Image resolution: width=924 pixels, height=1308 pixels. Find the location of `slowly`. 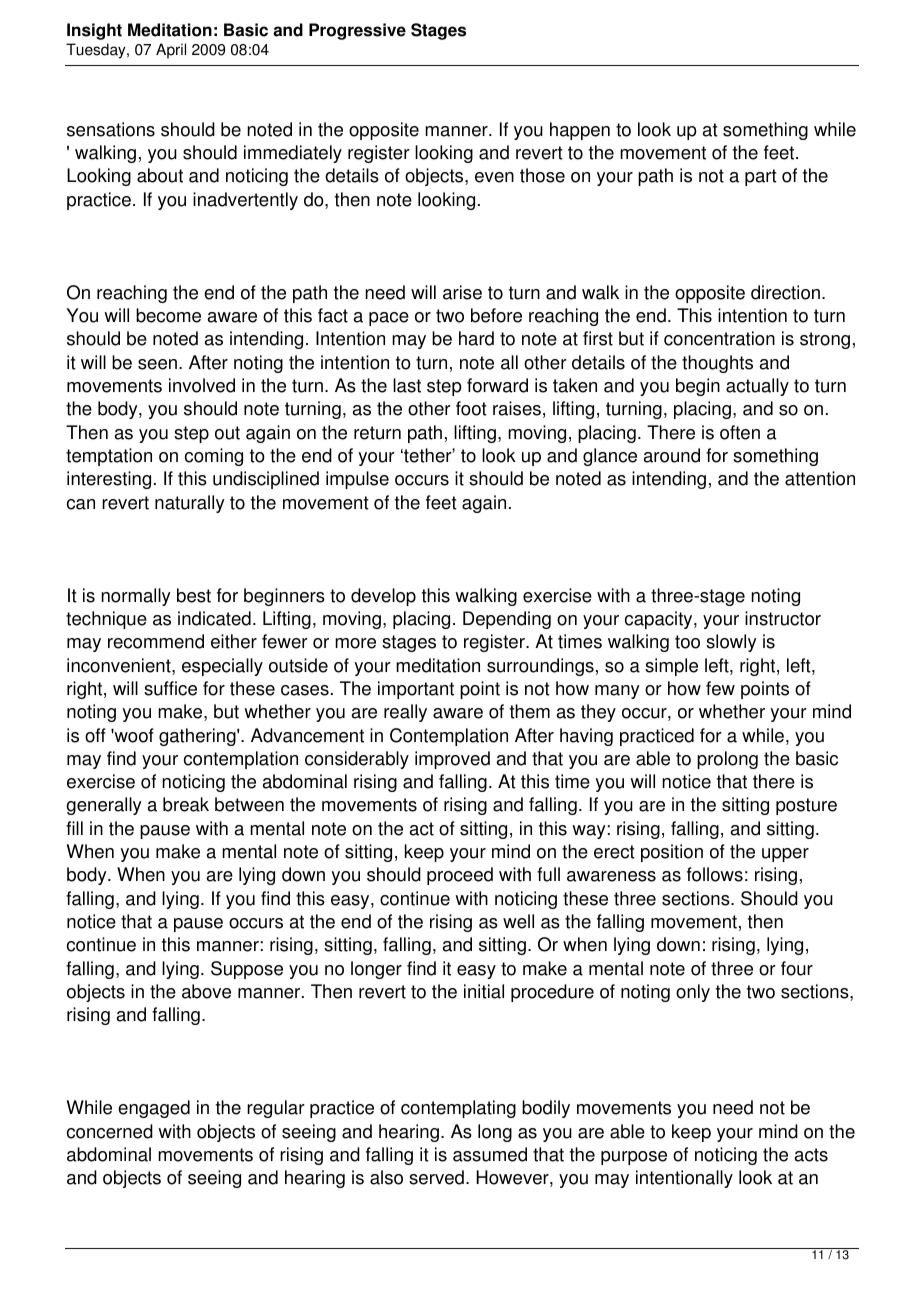

slowly is located at coordinates (731, 643).
